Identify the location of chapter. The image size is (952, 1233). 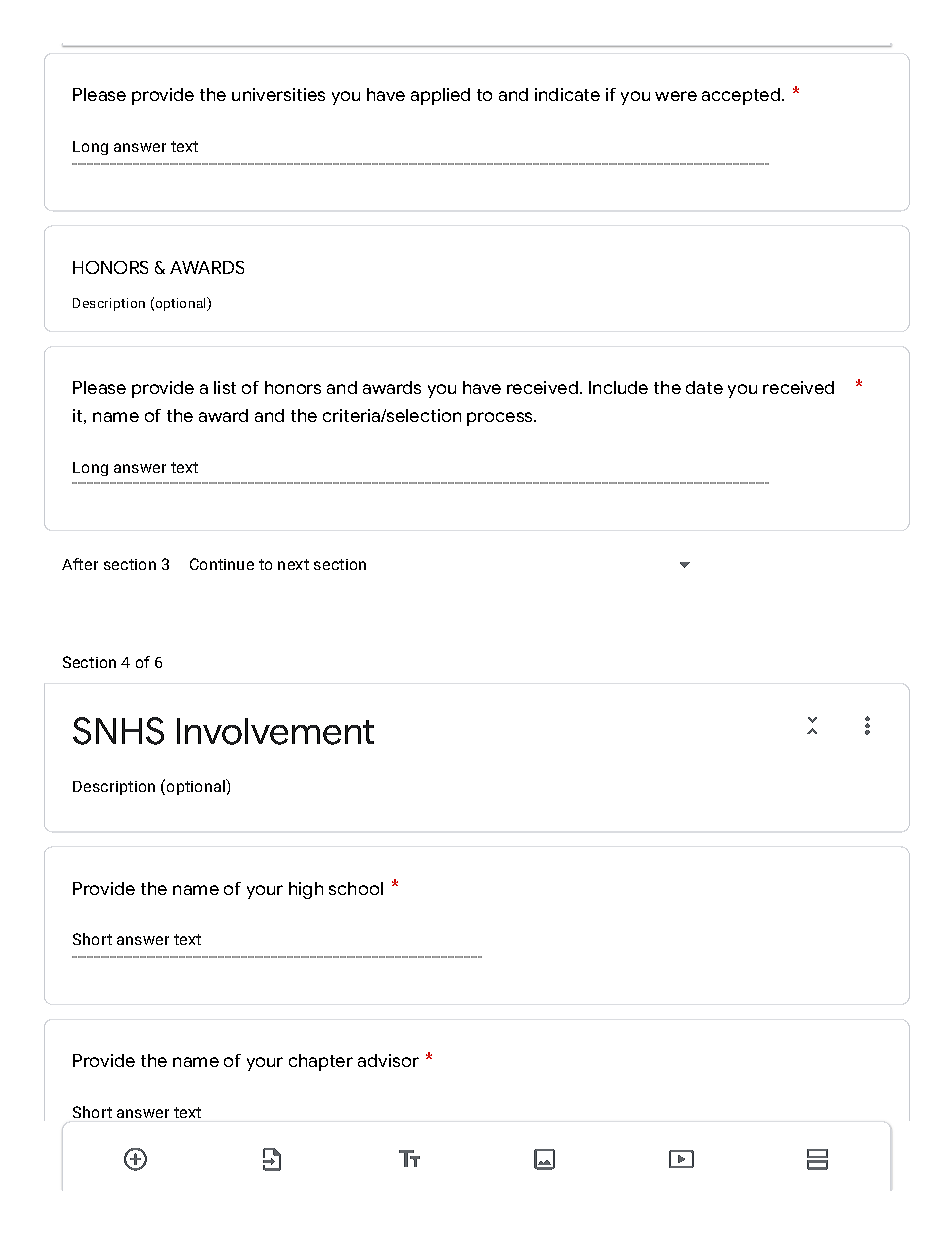
(321, 1062).
